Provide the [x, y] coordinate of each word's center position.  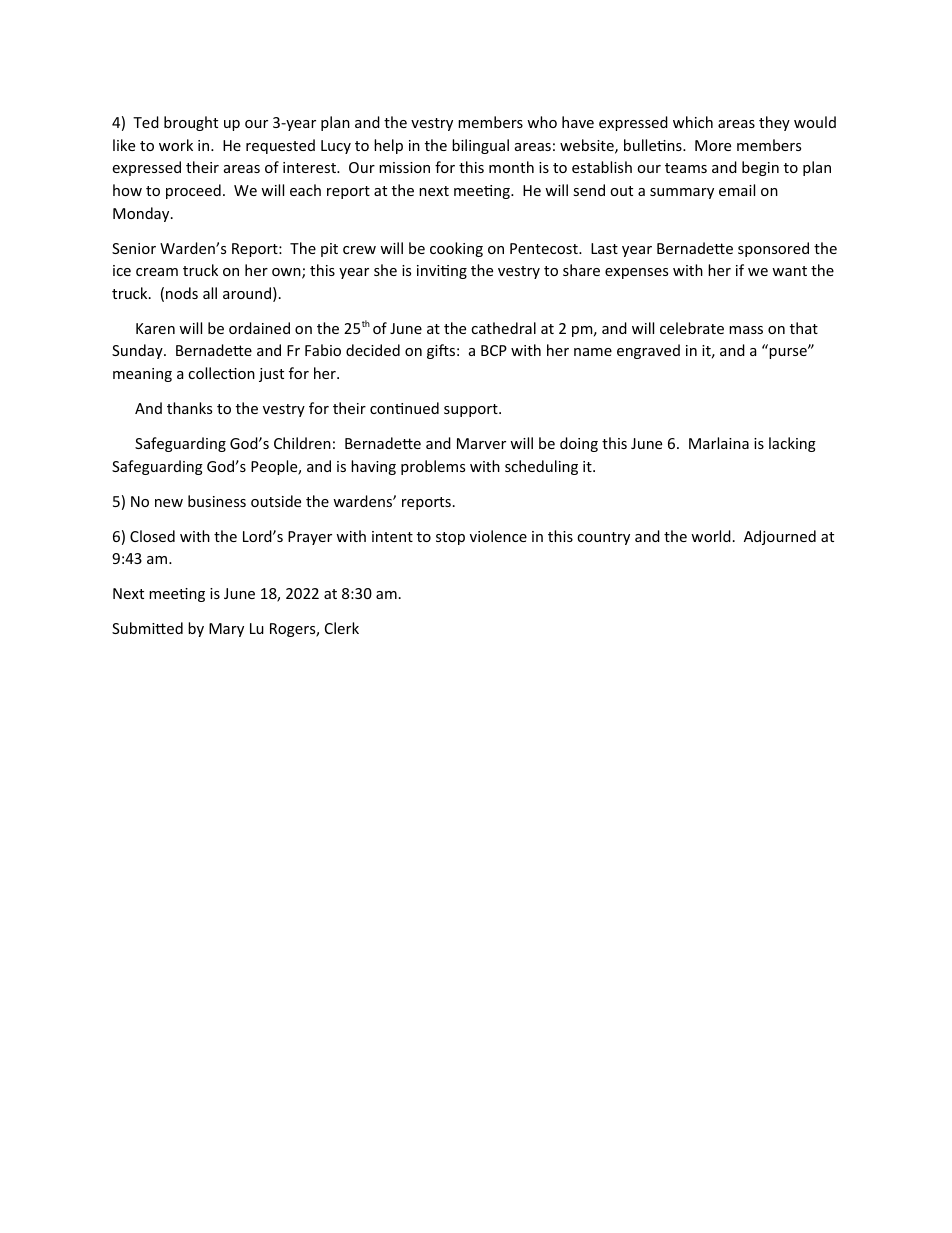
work [176, 145]
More [713, 145]
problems [433, 467]
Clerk [342, 628]
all [210, 293]
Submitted [147, 628]
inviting [442, 272]
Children [302, 443]
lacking [792, 444]
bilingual [480, 146]
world [711, 536]
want [789, 271]
